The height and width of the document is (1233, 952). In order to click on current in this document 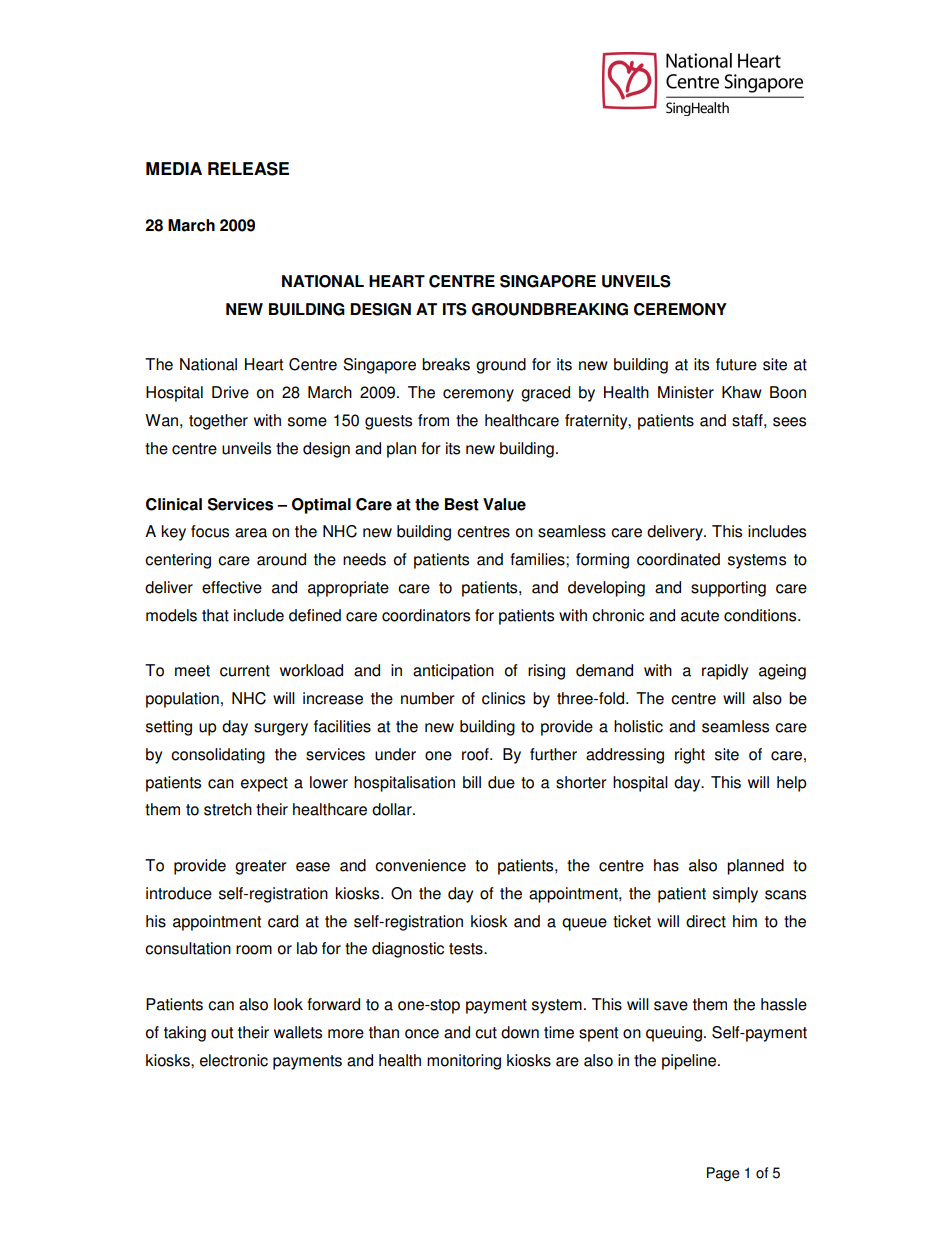, I will do `click(245, 671)`.
